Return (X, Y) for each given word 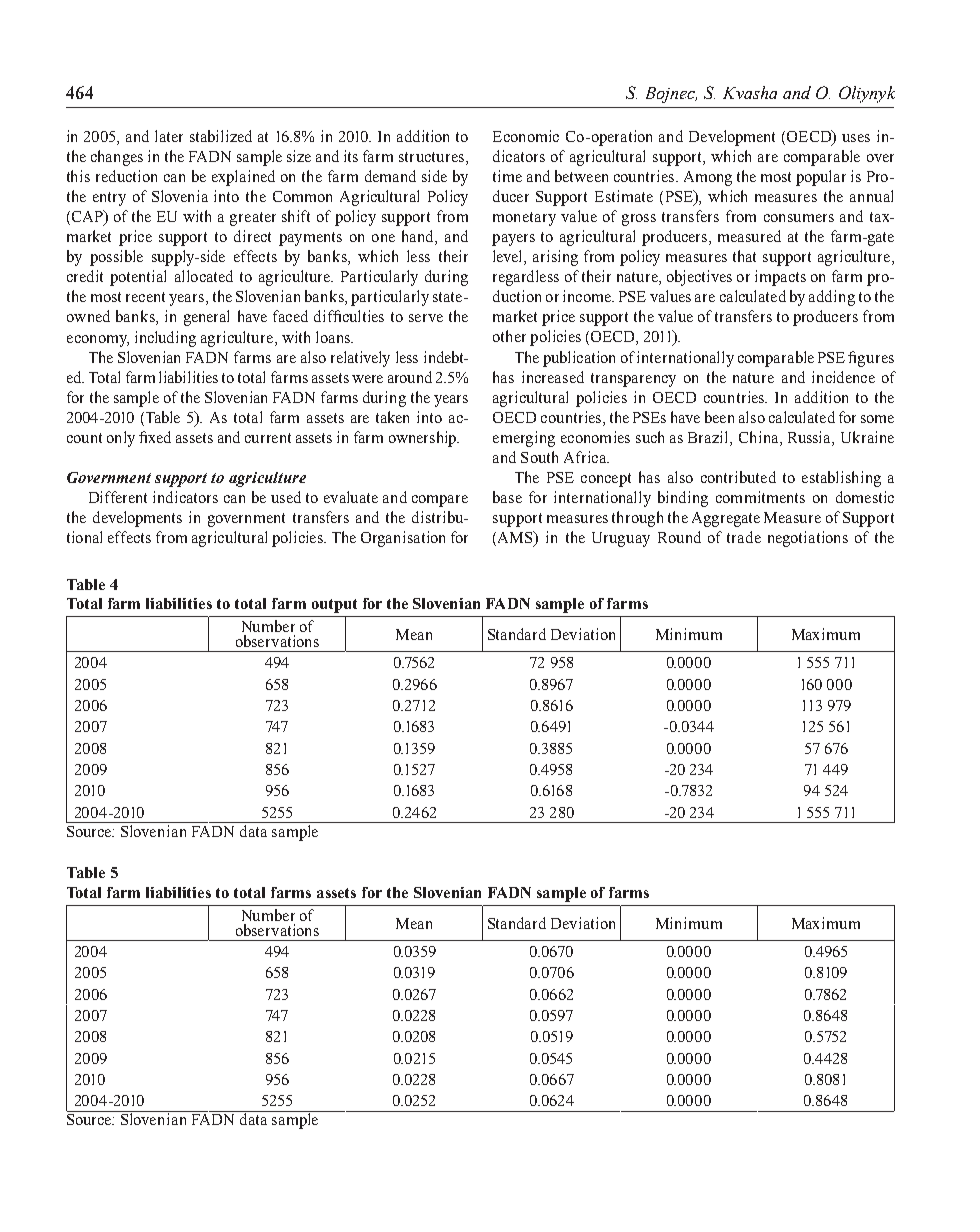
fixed (155, 437)
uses (856, 138)
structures (431, 157)
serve (426, 318)
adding (832, 298)
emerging (524, 439)
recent (145, 297)
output (334, 606)
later (169, 136)
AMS (515, 538)
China (760, 438)
